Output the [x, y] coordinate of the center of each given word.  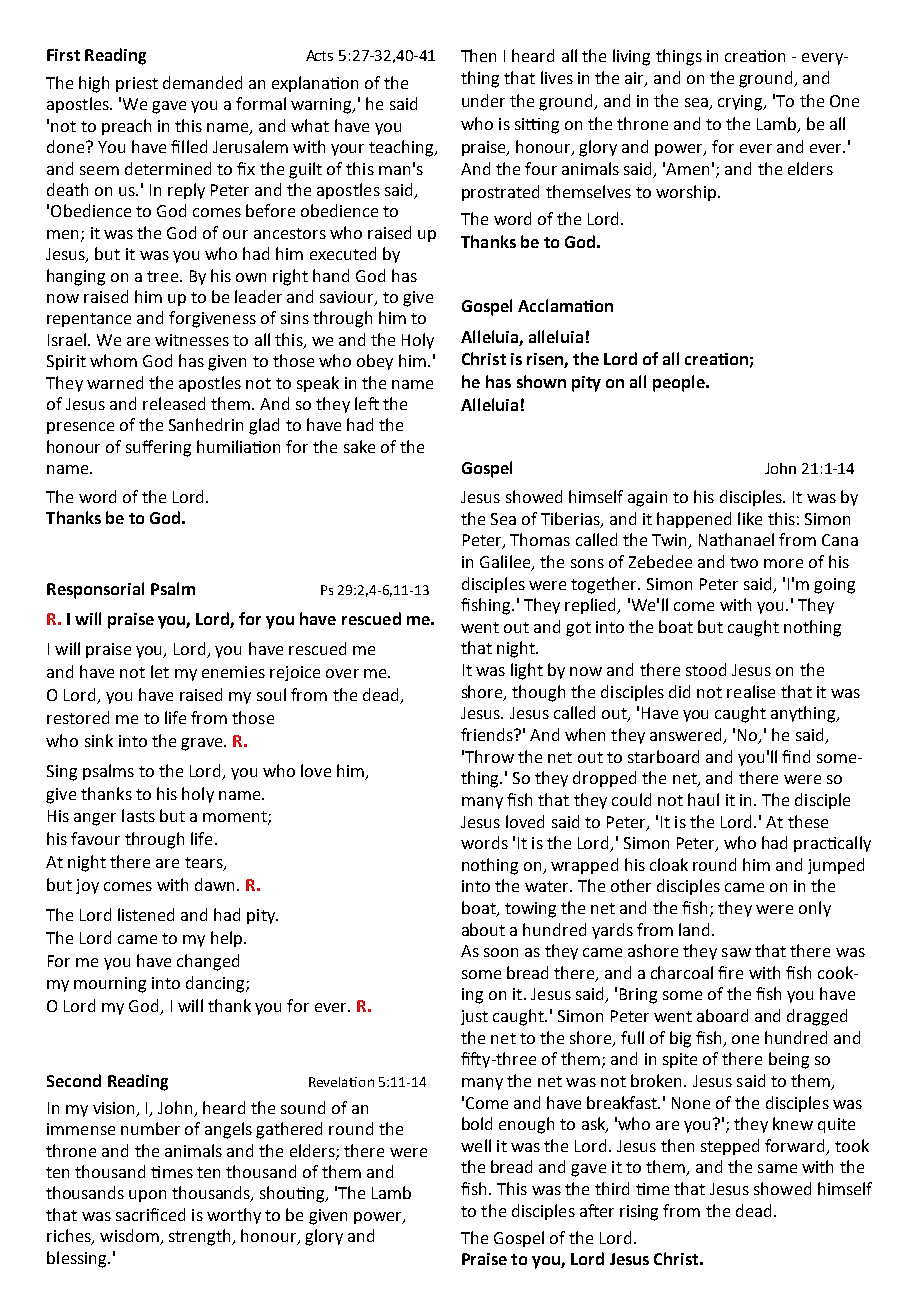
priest [137, 84]
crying [741, 103]
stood [706, 669]
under [483, 100]
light [527, 671]
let [160, 671]
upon [147, 1196]
